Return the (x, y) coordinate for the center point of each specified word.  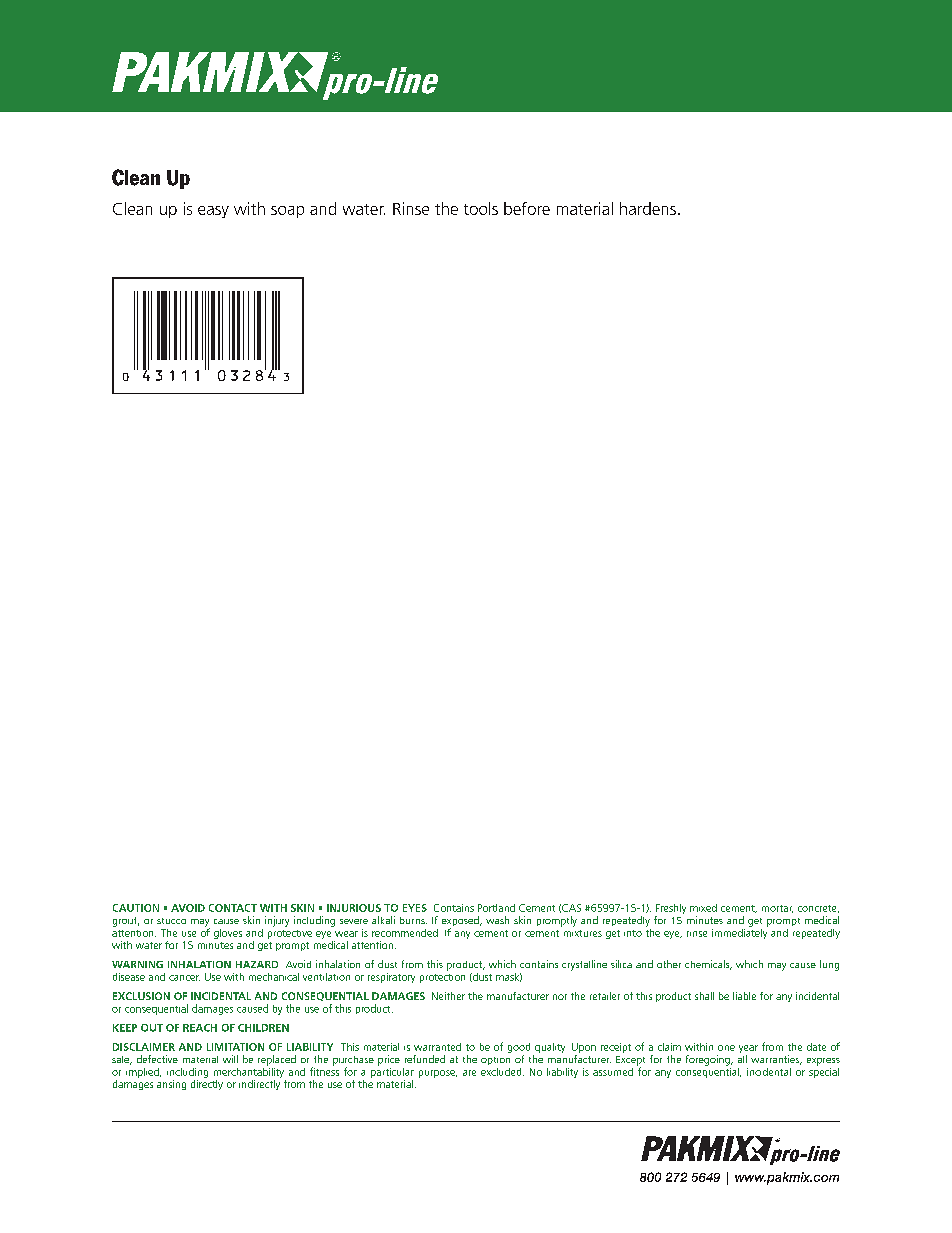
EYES (415, 908)
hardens (648, 208)
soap (287, 212)
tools (481, 208)
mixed (703, 908)
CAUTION (136, 908)
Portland (496, 908)
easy (213, 212)
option (495, 1061)
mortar (777, 909)
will (230, 1059)
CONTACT (233, 908)
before (527, 208)
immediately (740, 932)
